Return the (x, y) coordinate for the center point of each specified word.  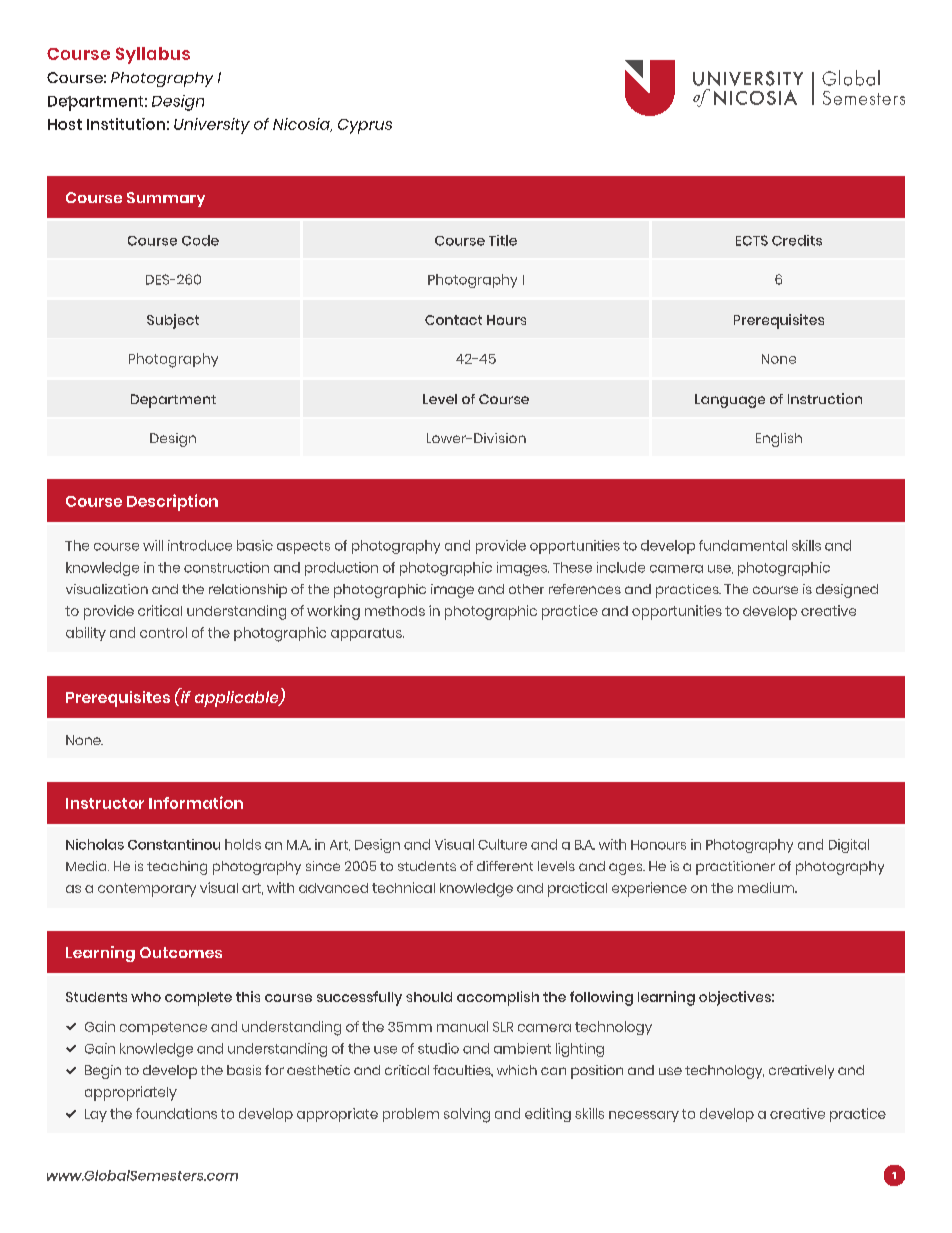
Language (730, 401)
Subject (173, 321)
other (526, 589)
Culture (502, 844)
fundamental (743, 545)
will (153, 545)
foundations (176, 1113)
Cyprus (365, 126)
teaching (177, 868)
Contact (453, 320)
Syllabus (153, 55)
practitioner (735, 868)
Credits (797, 240)
